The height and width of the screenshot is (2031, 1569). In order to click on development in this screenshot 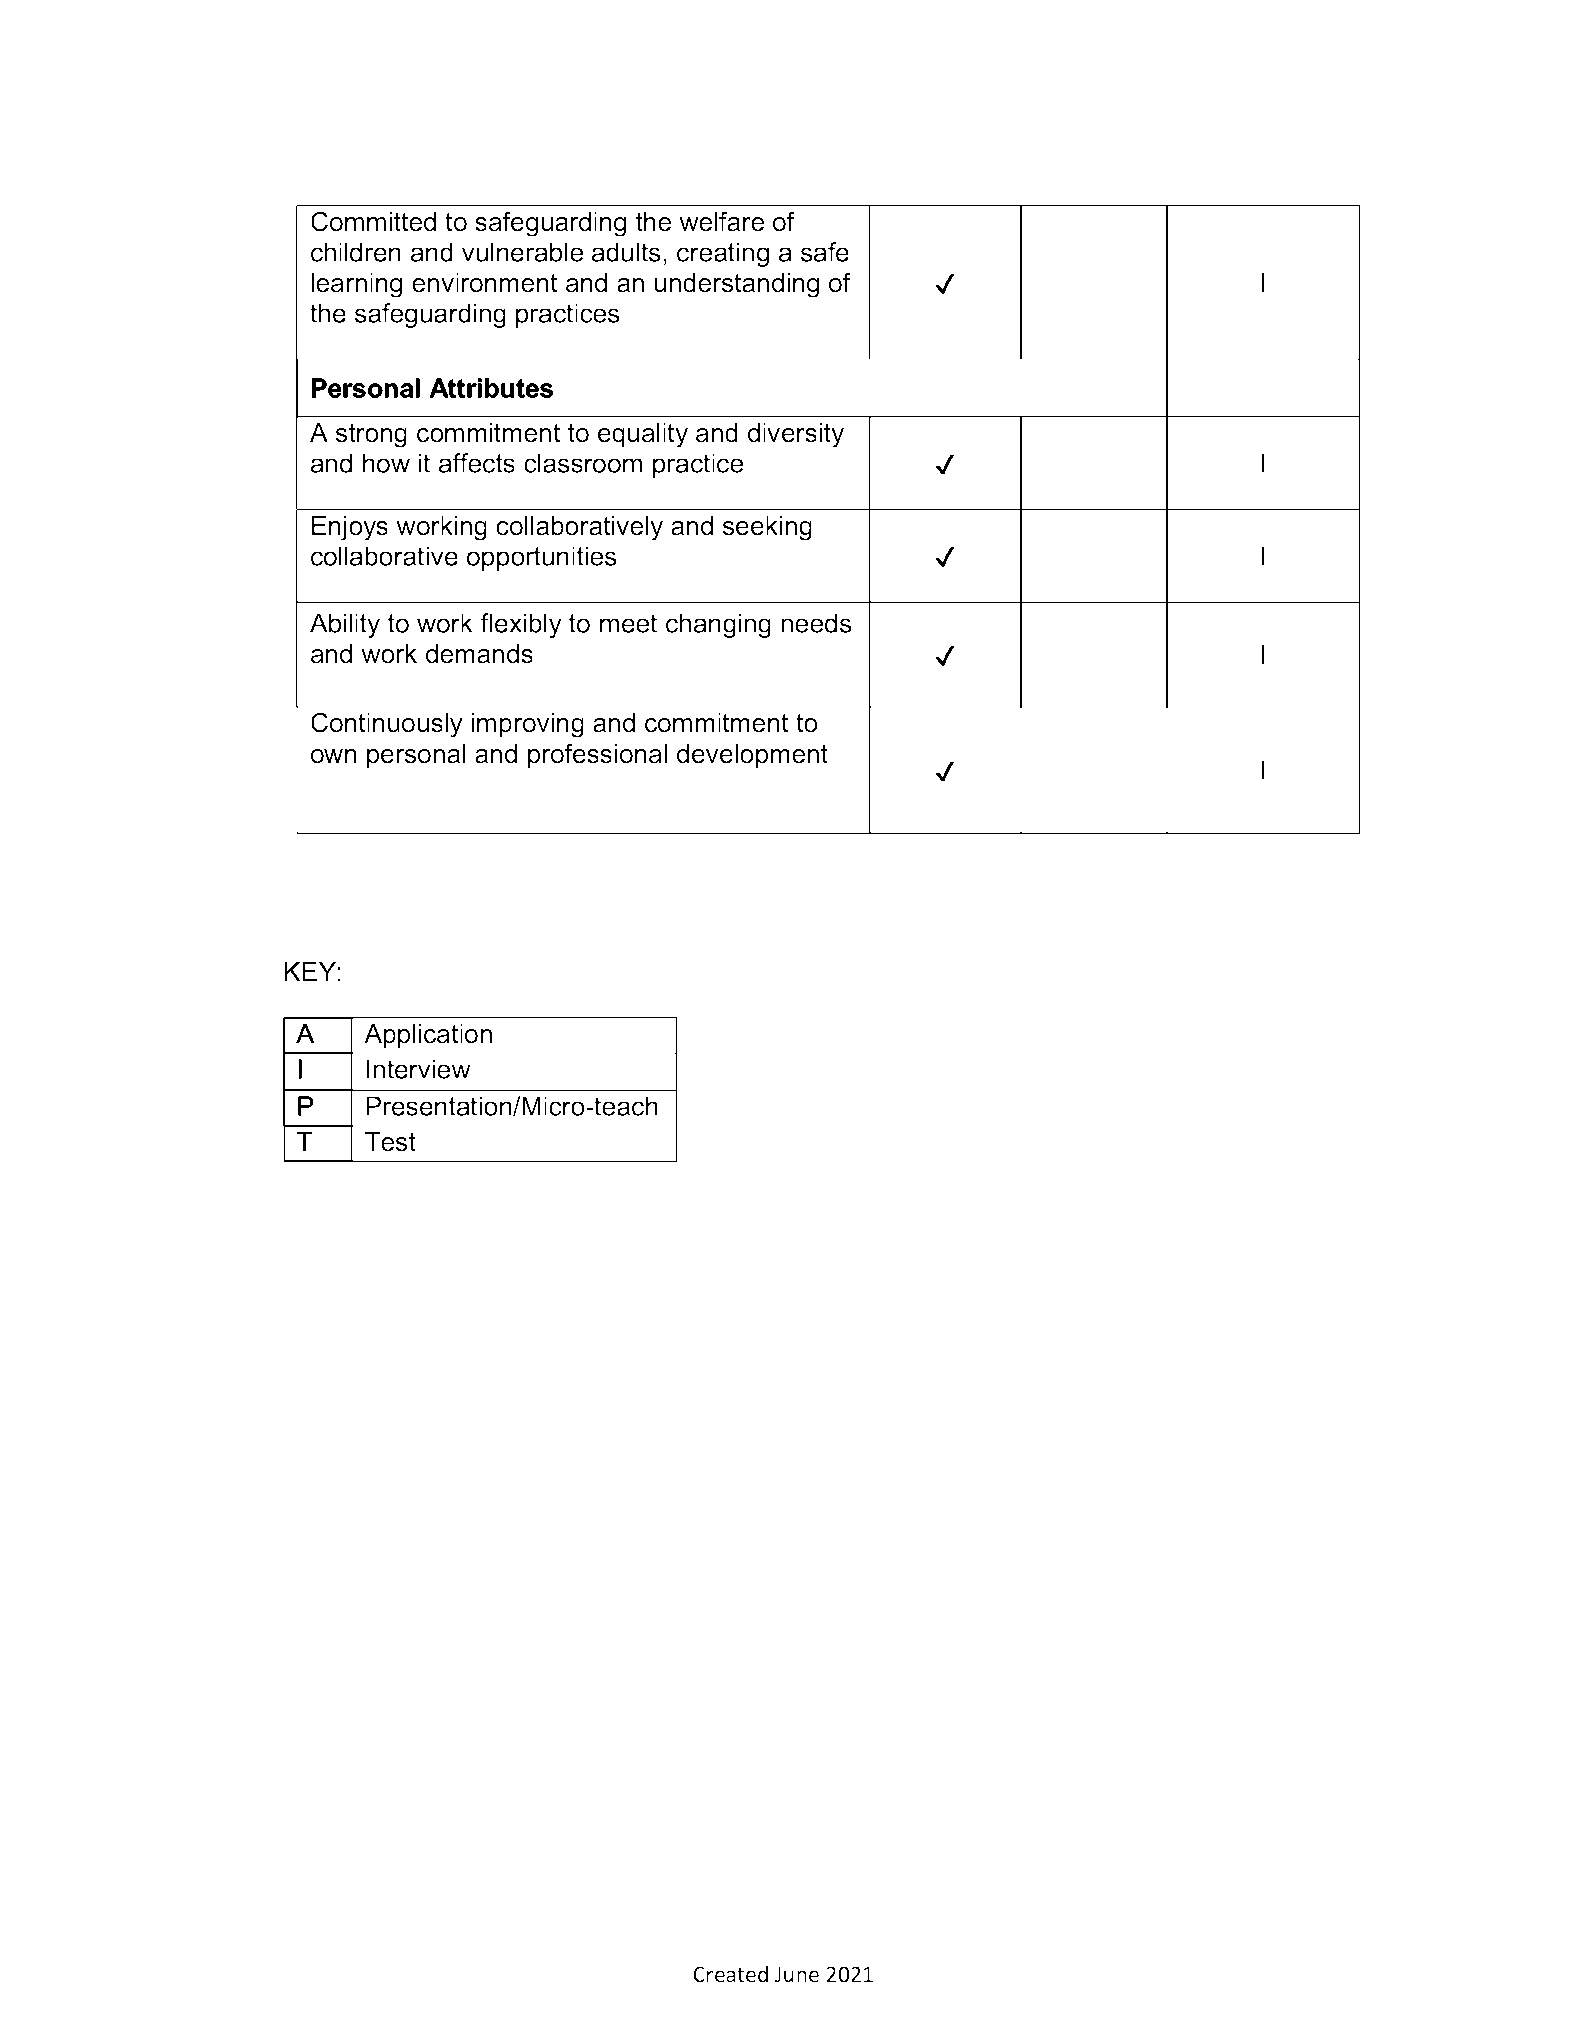, I will do `click(752, 756)`.
